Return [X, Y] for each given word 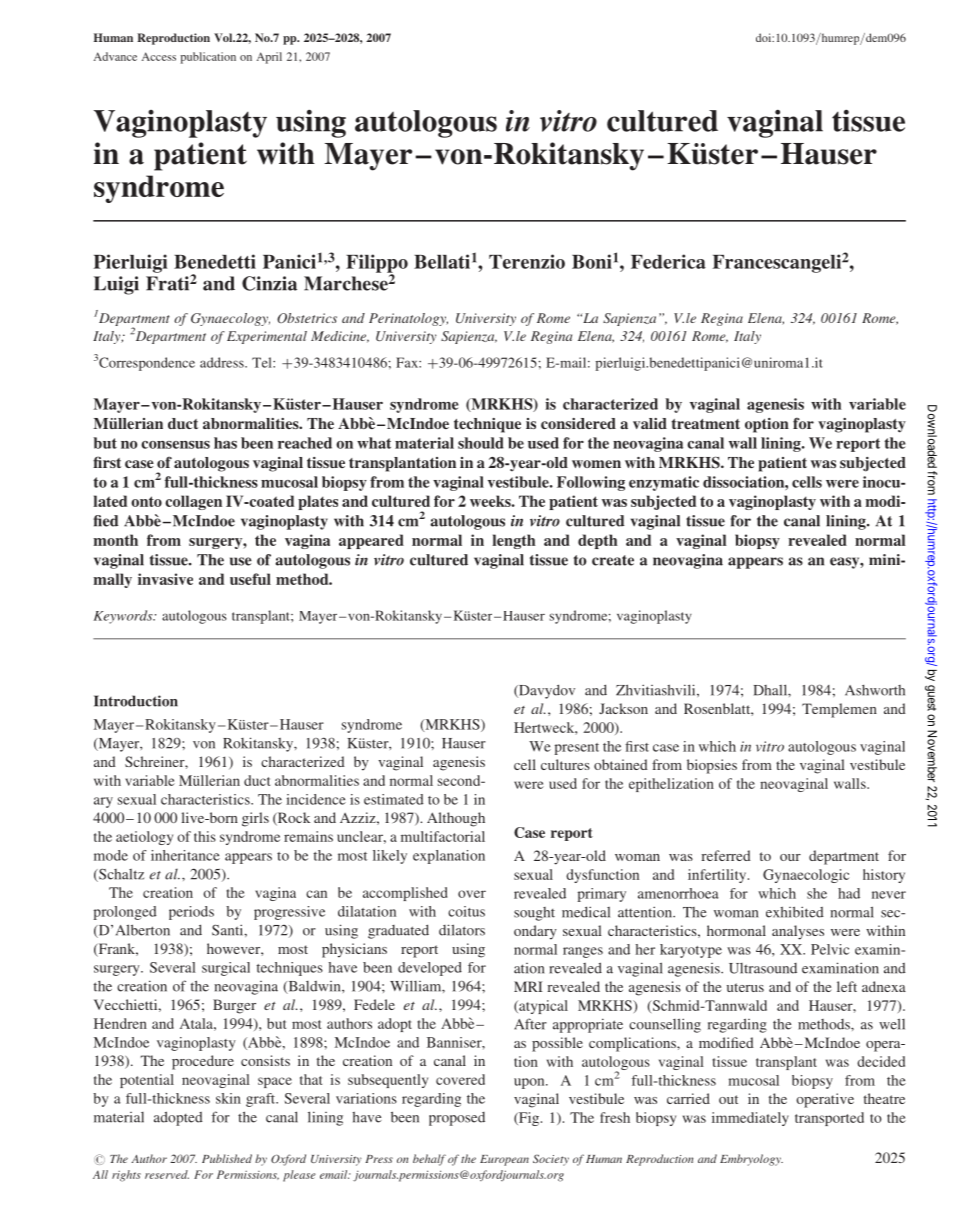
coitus [466, 911]
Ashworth [875, 690]
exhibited [795, 912]
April [269, 58]
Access [159, 56]
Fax [408, 362]
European [504, 1160]
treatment [706, 424]
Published [227, 1158]
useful [250, 579]
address [223, 362]
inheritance [185, 855]
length [513, 541]
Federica [668, 261]
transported [829, 1119]
